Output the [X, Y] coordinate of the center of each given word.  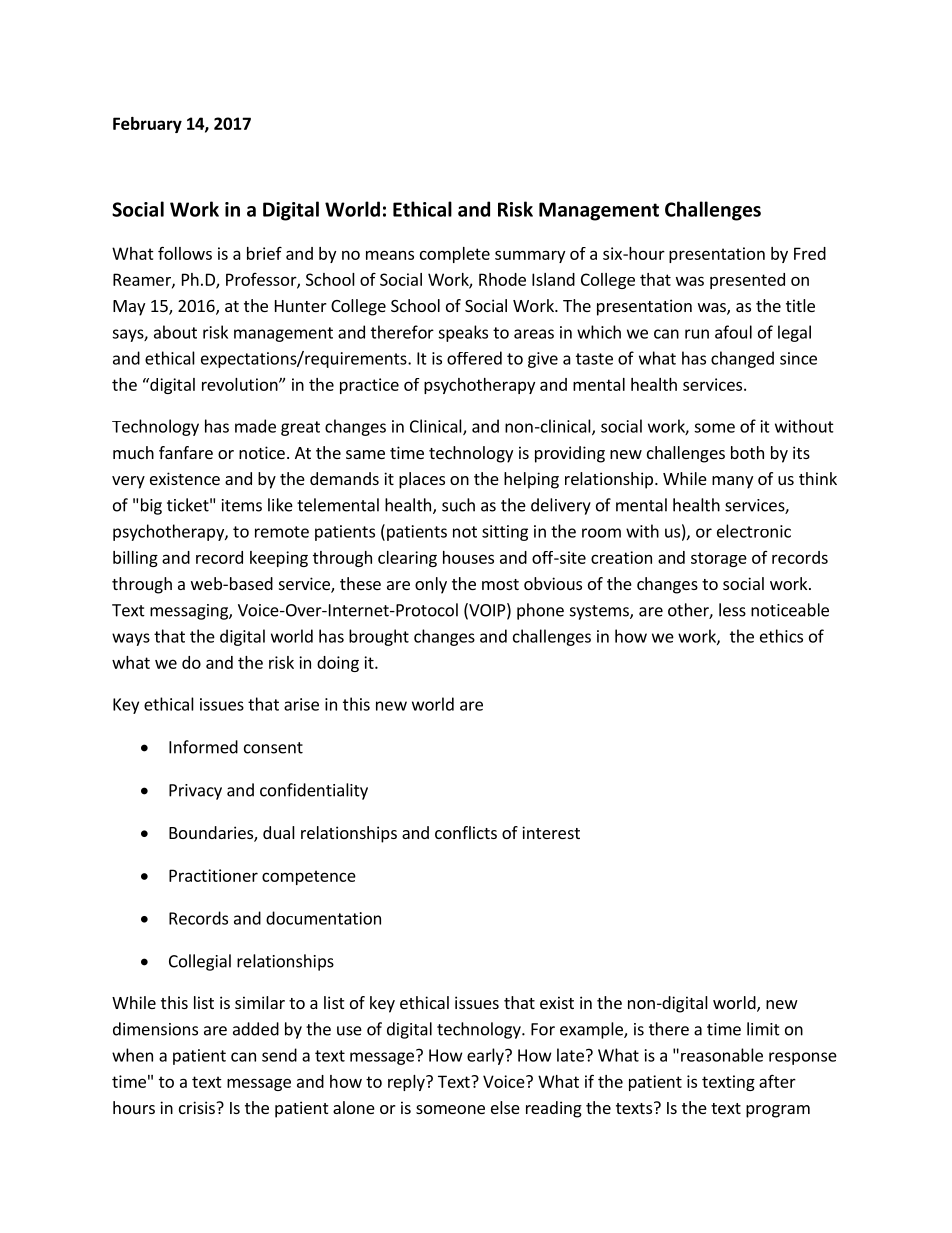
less [732, 610]
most [500, 584]
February [147, 125]
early [486, 1056]
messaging [190, 612]
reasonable [722, 1055]
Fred [810, 253]
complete [455, 255]
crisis [198, 1107]
